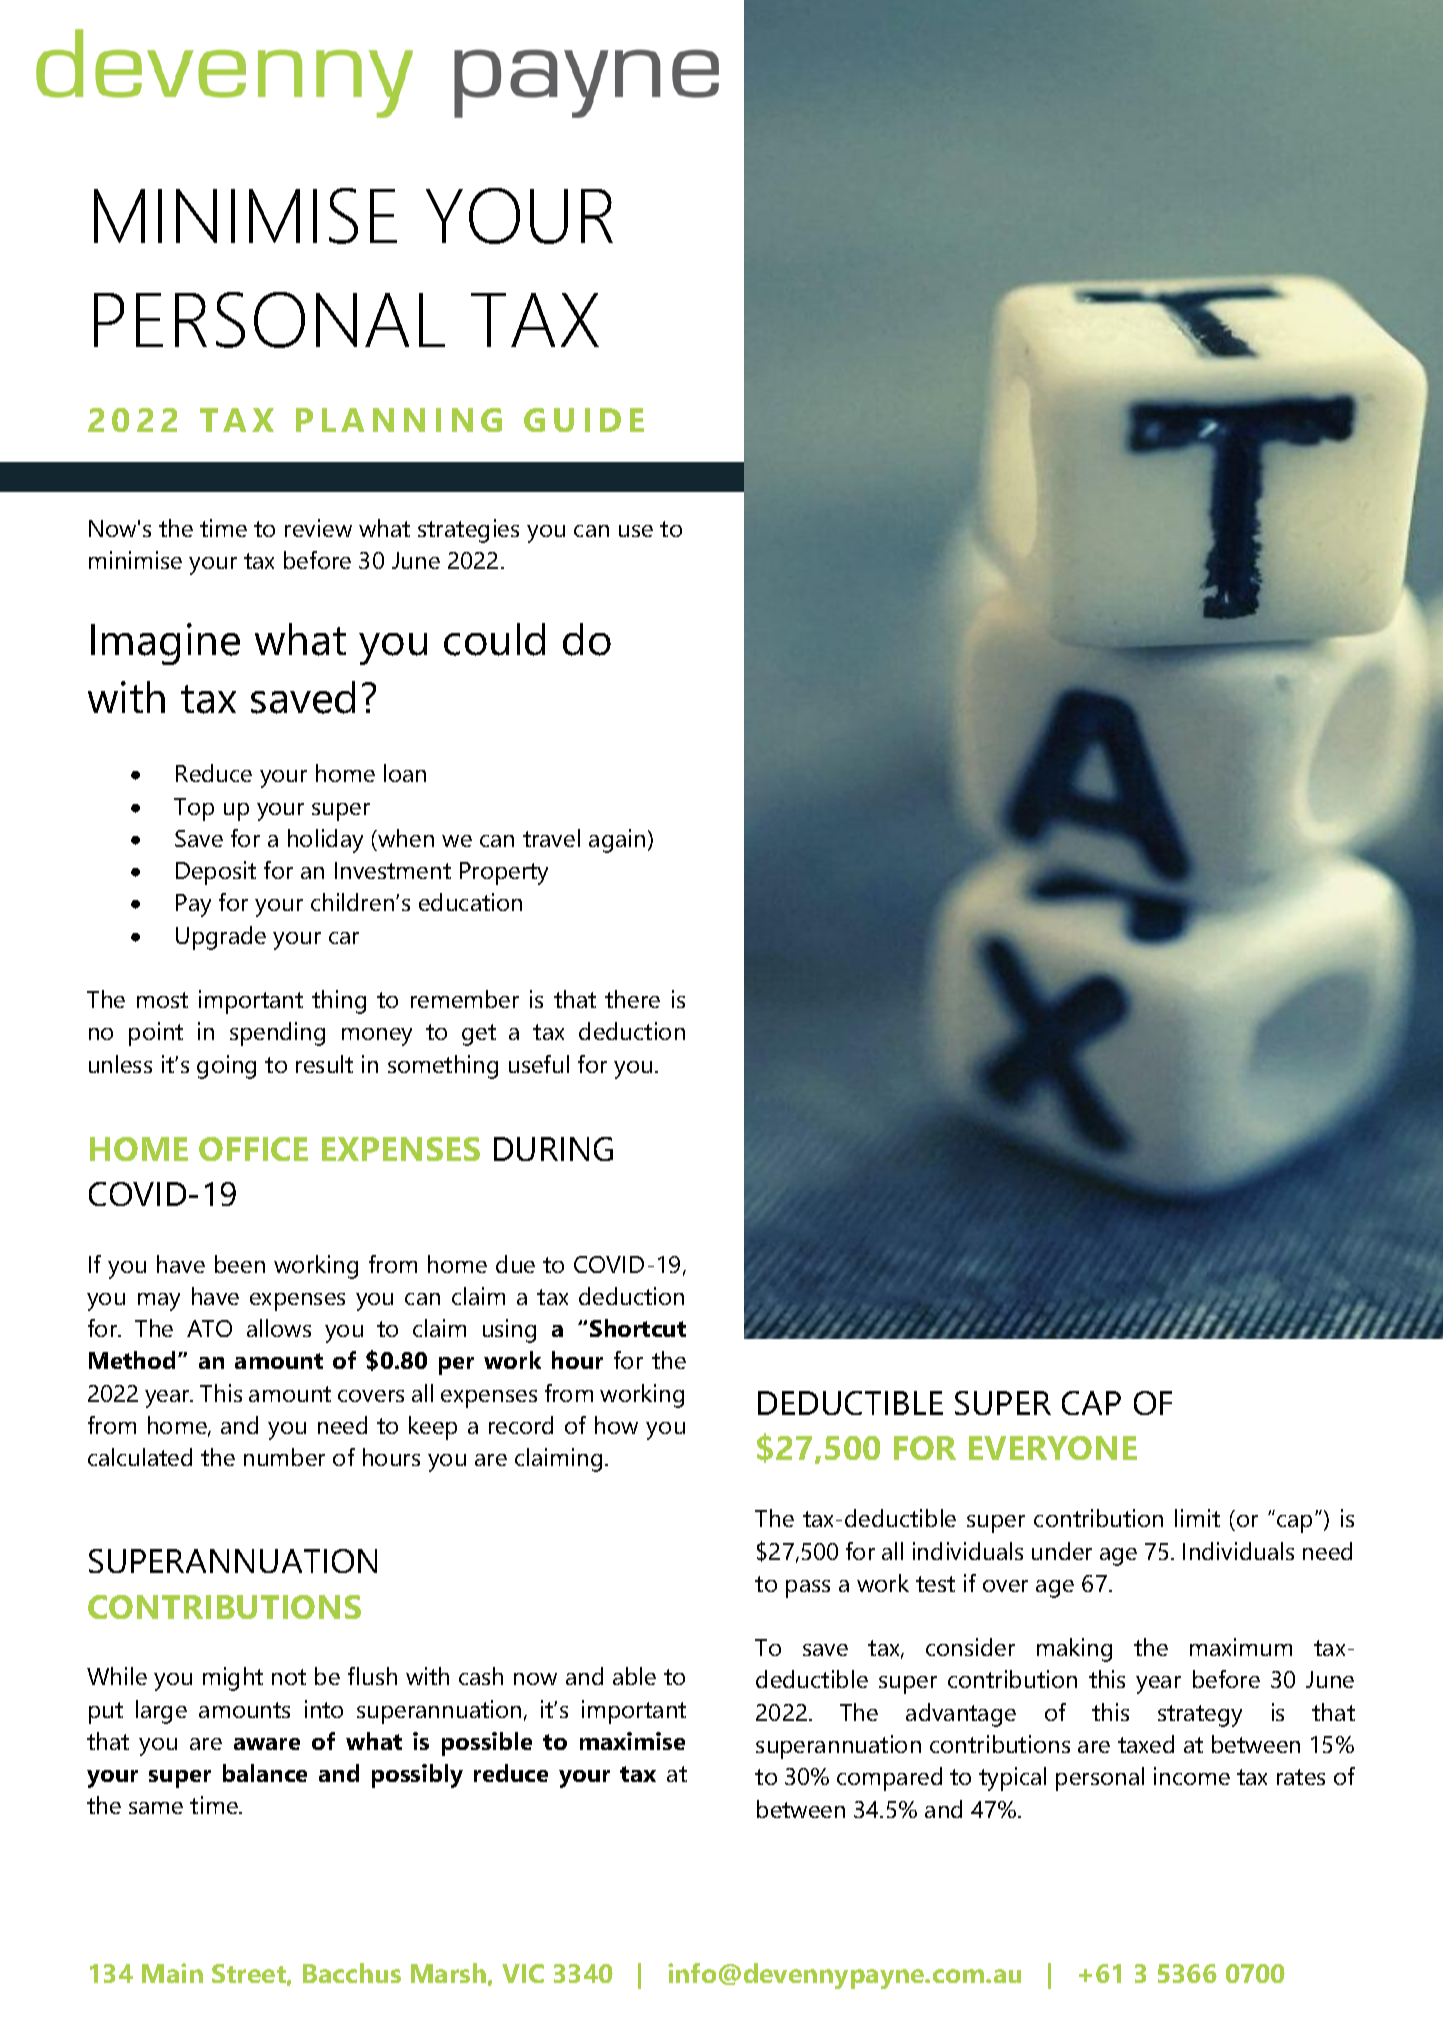  I want to click on how, so click(616, 1425).
